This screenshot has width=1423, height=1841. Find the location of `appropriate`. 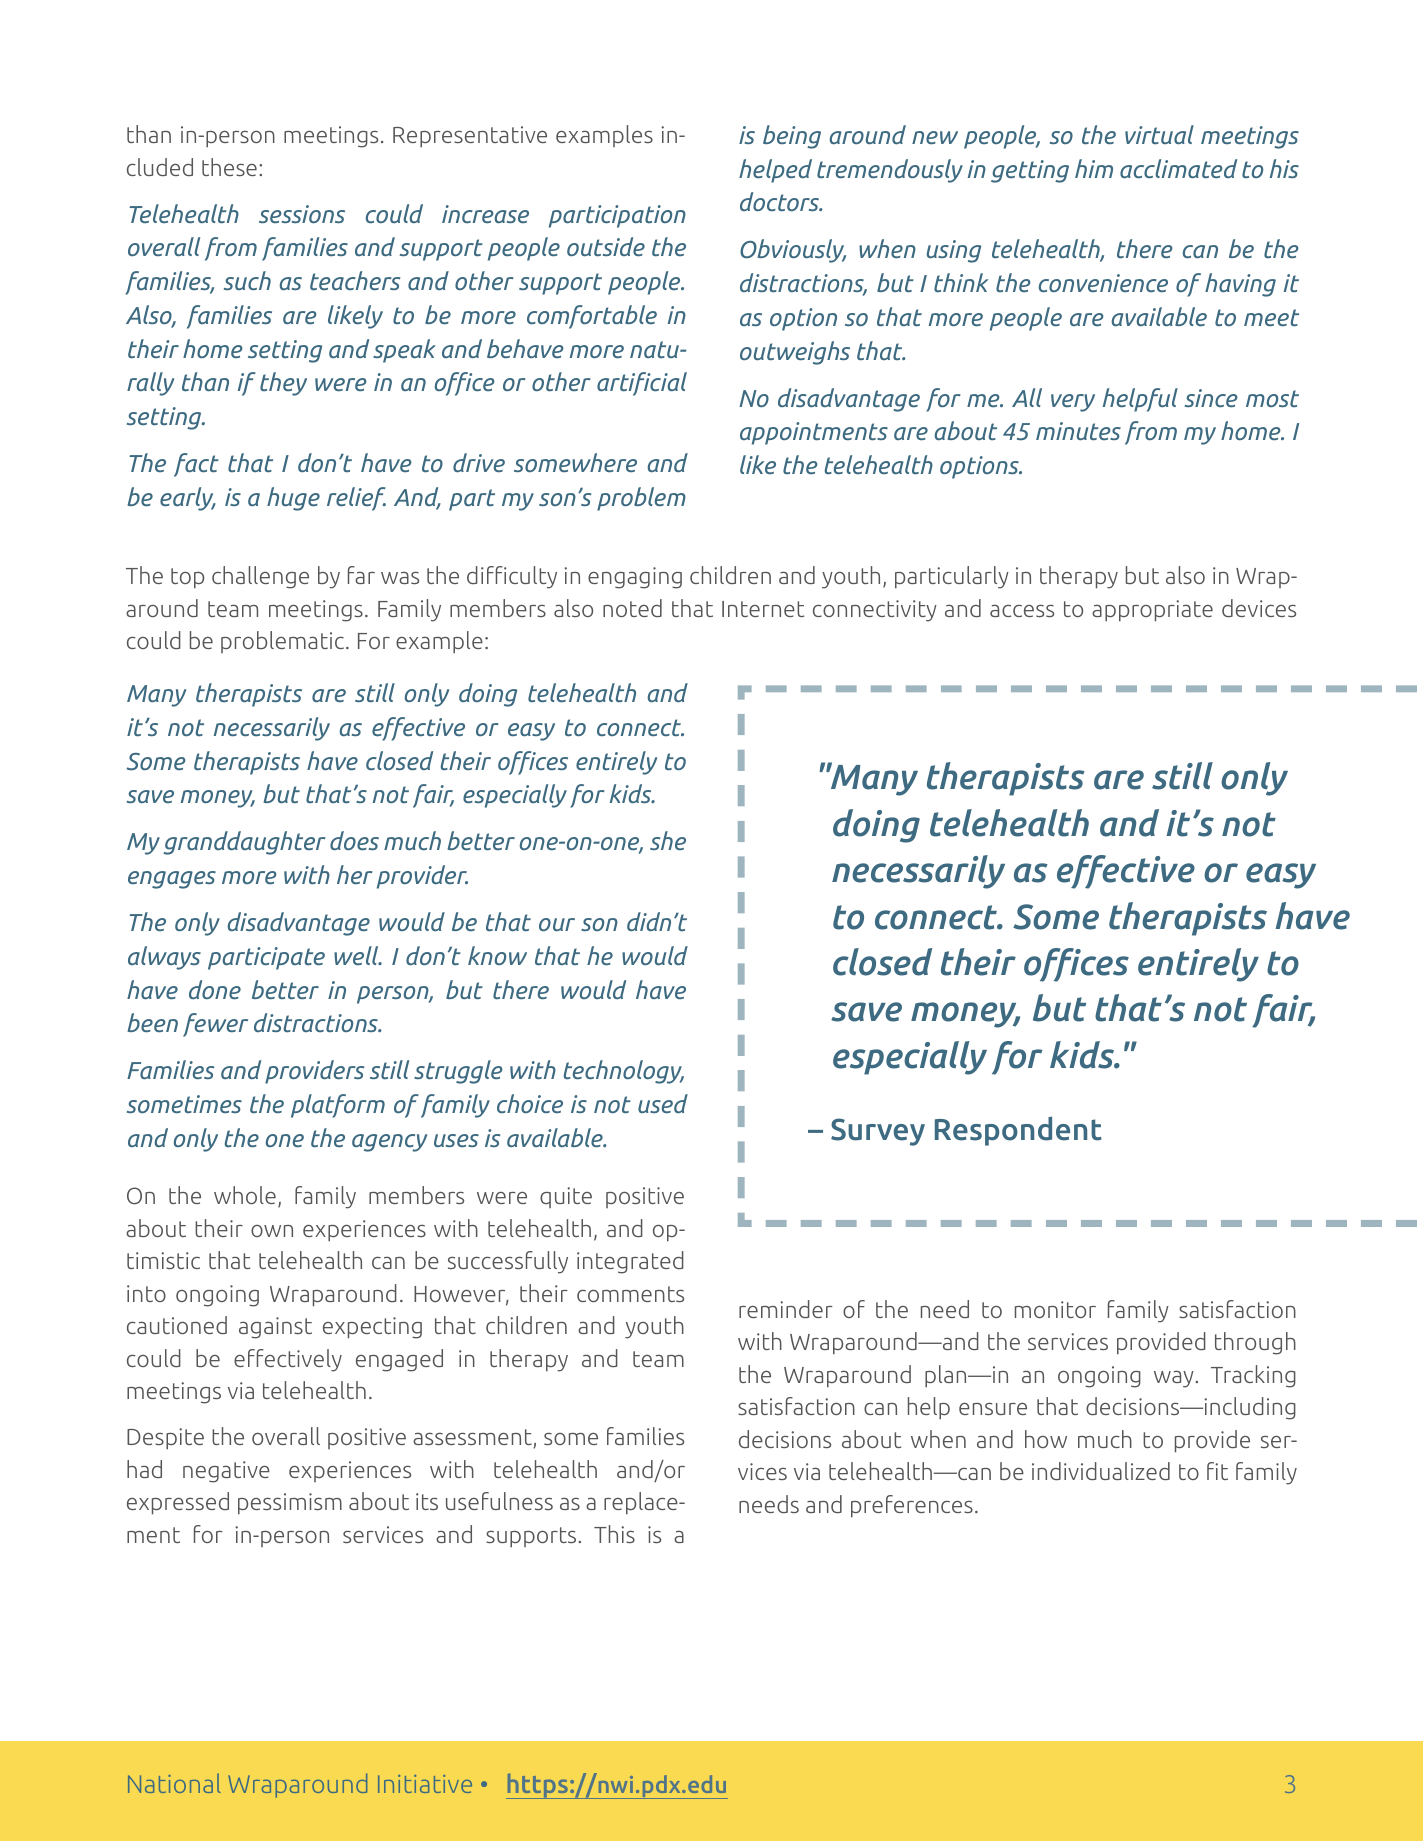

appropriate is located at coordinates (1152, 611).
